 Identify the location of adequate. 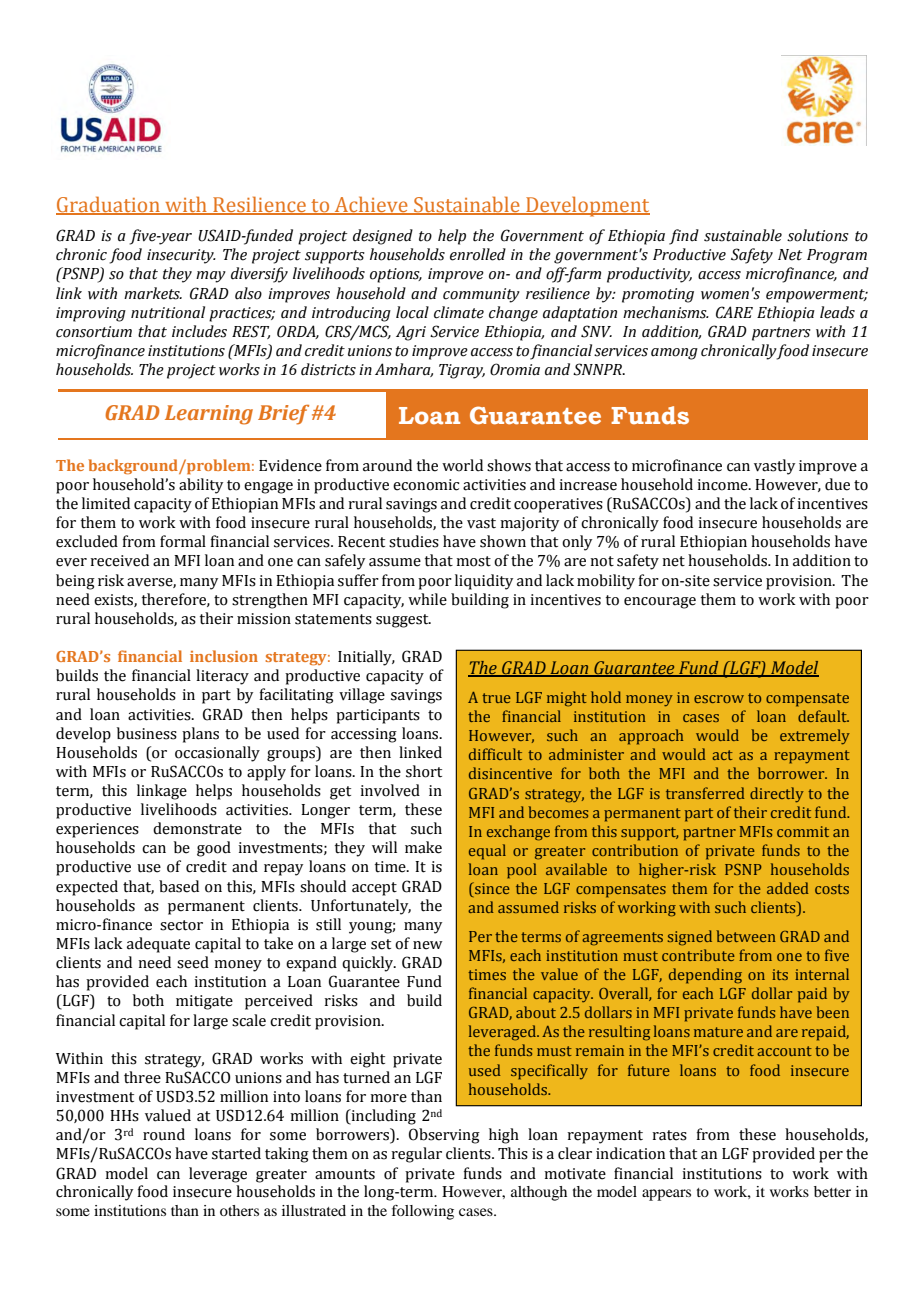
(158, 945).
